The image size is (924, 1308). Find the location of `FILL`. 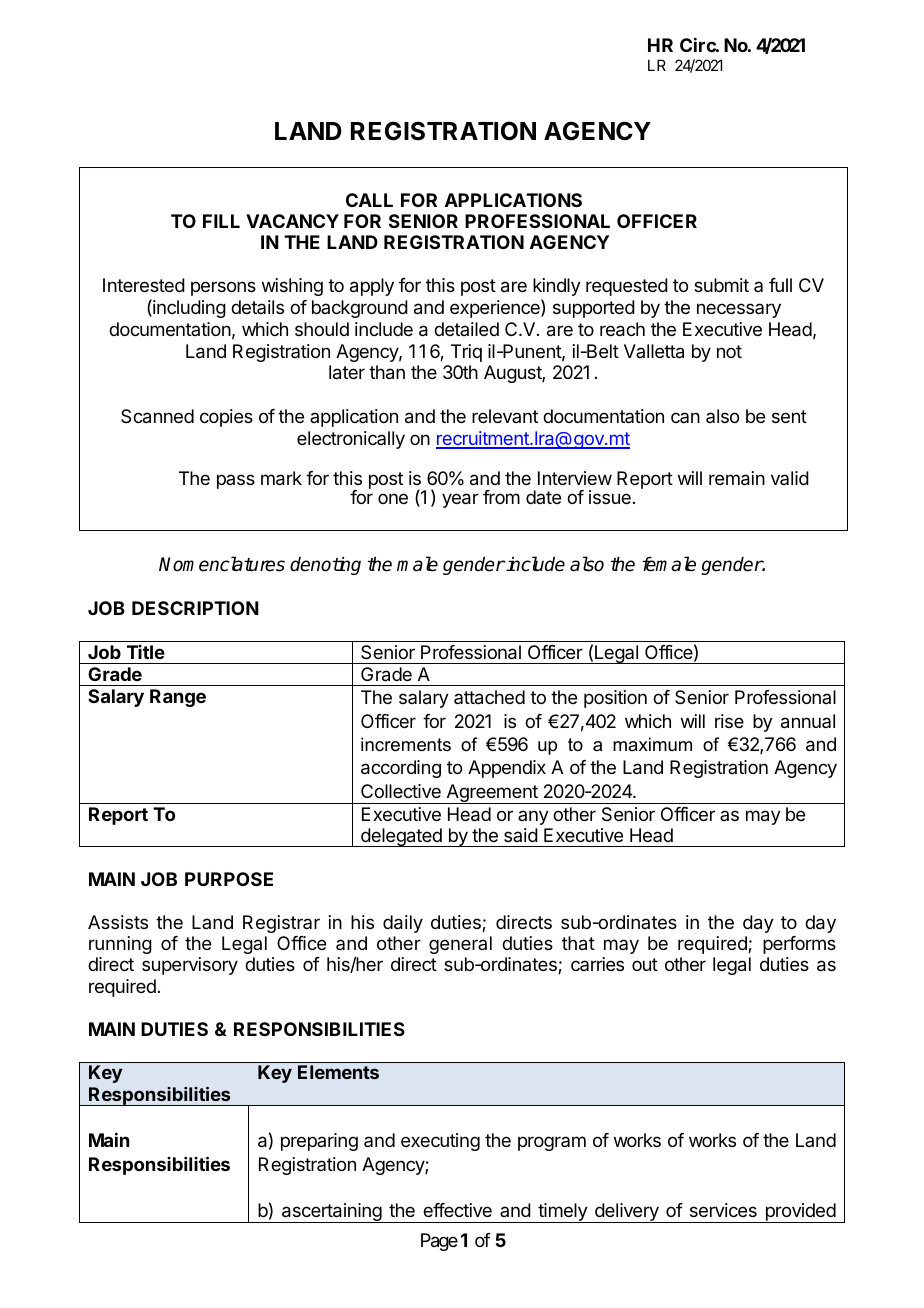

FILL is located at coordinates (221, 221).
